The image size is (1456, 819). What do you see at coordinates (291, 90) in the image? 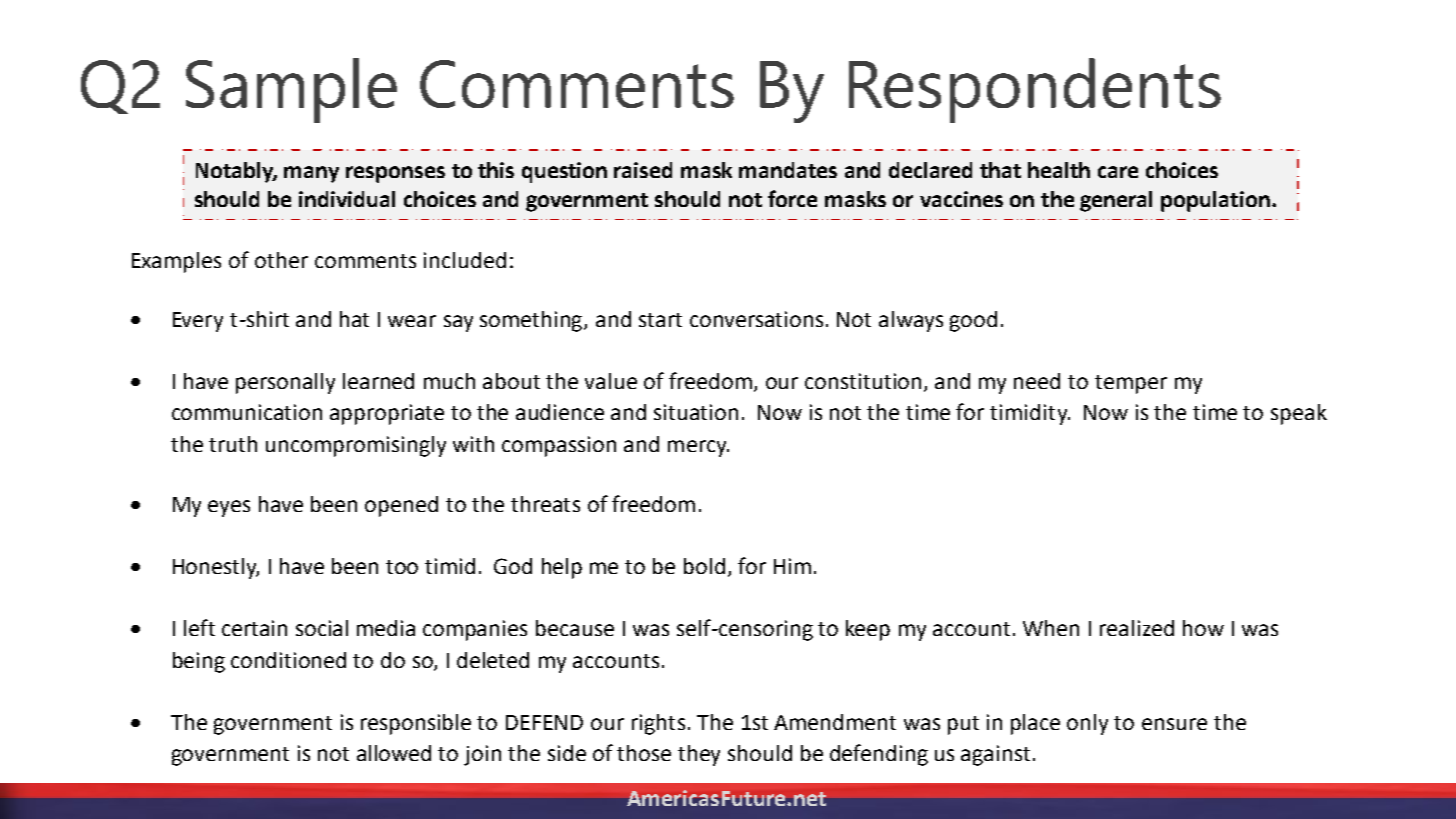
I see `Sample` at bounding box center [291, 90].
